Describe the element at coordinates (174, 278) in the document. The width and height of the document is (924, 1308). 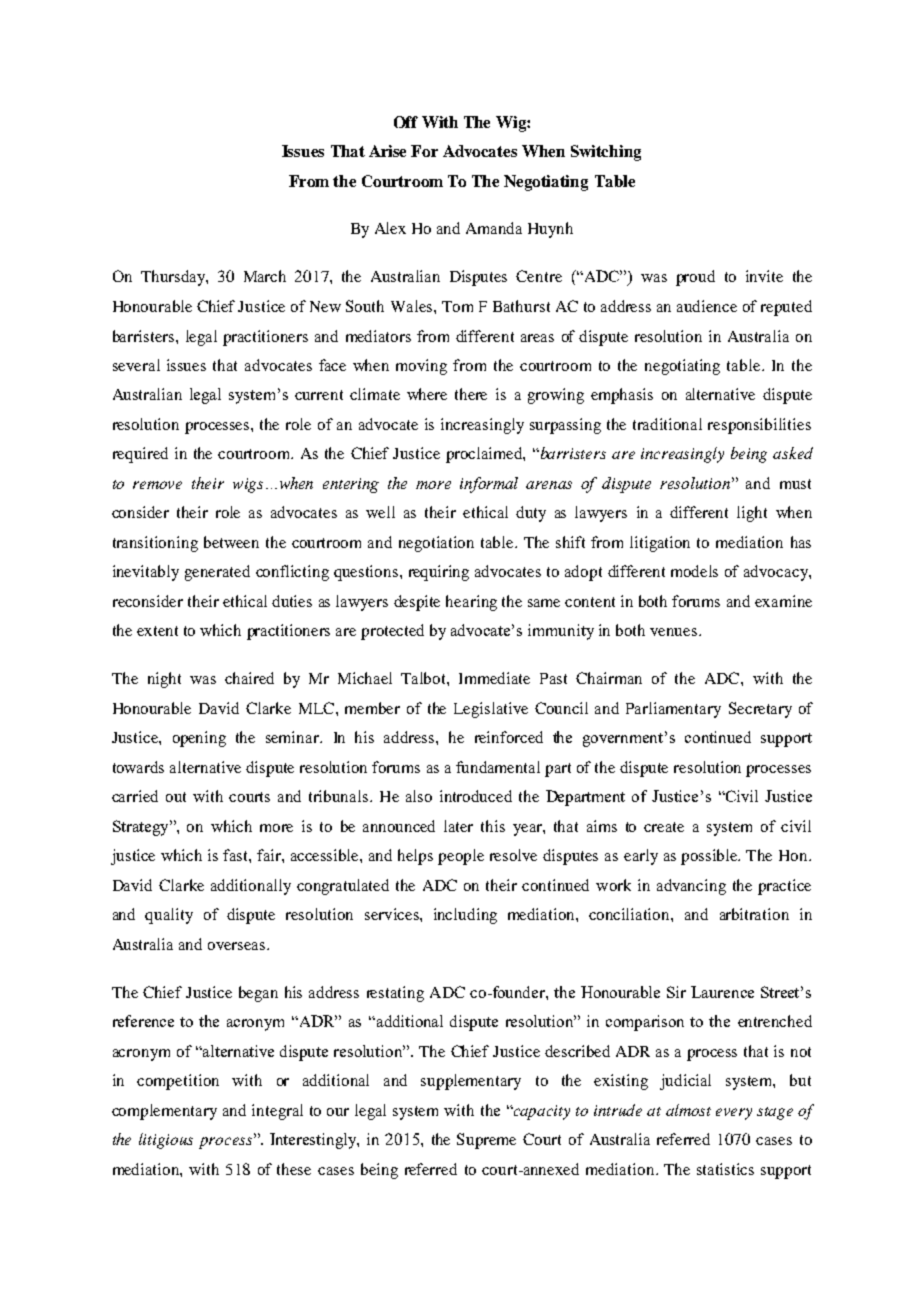
I see `Thursday` at that location.
